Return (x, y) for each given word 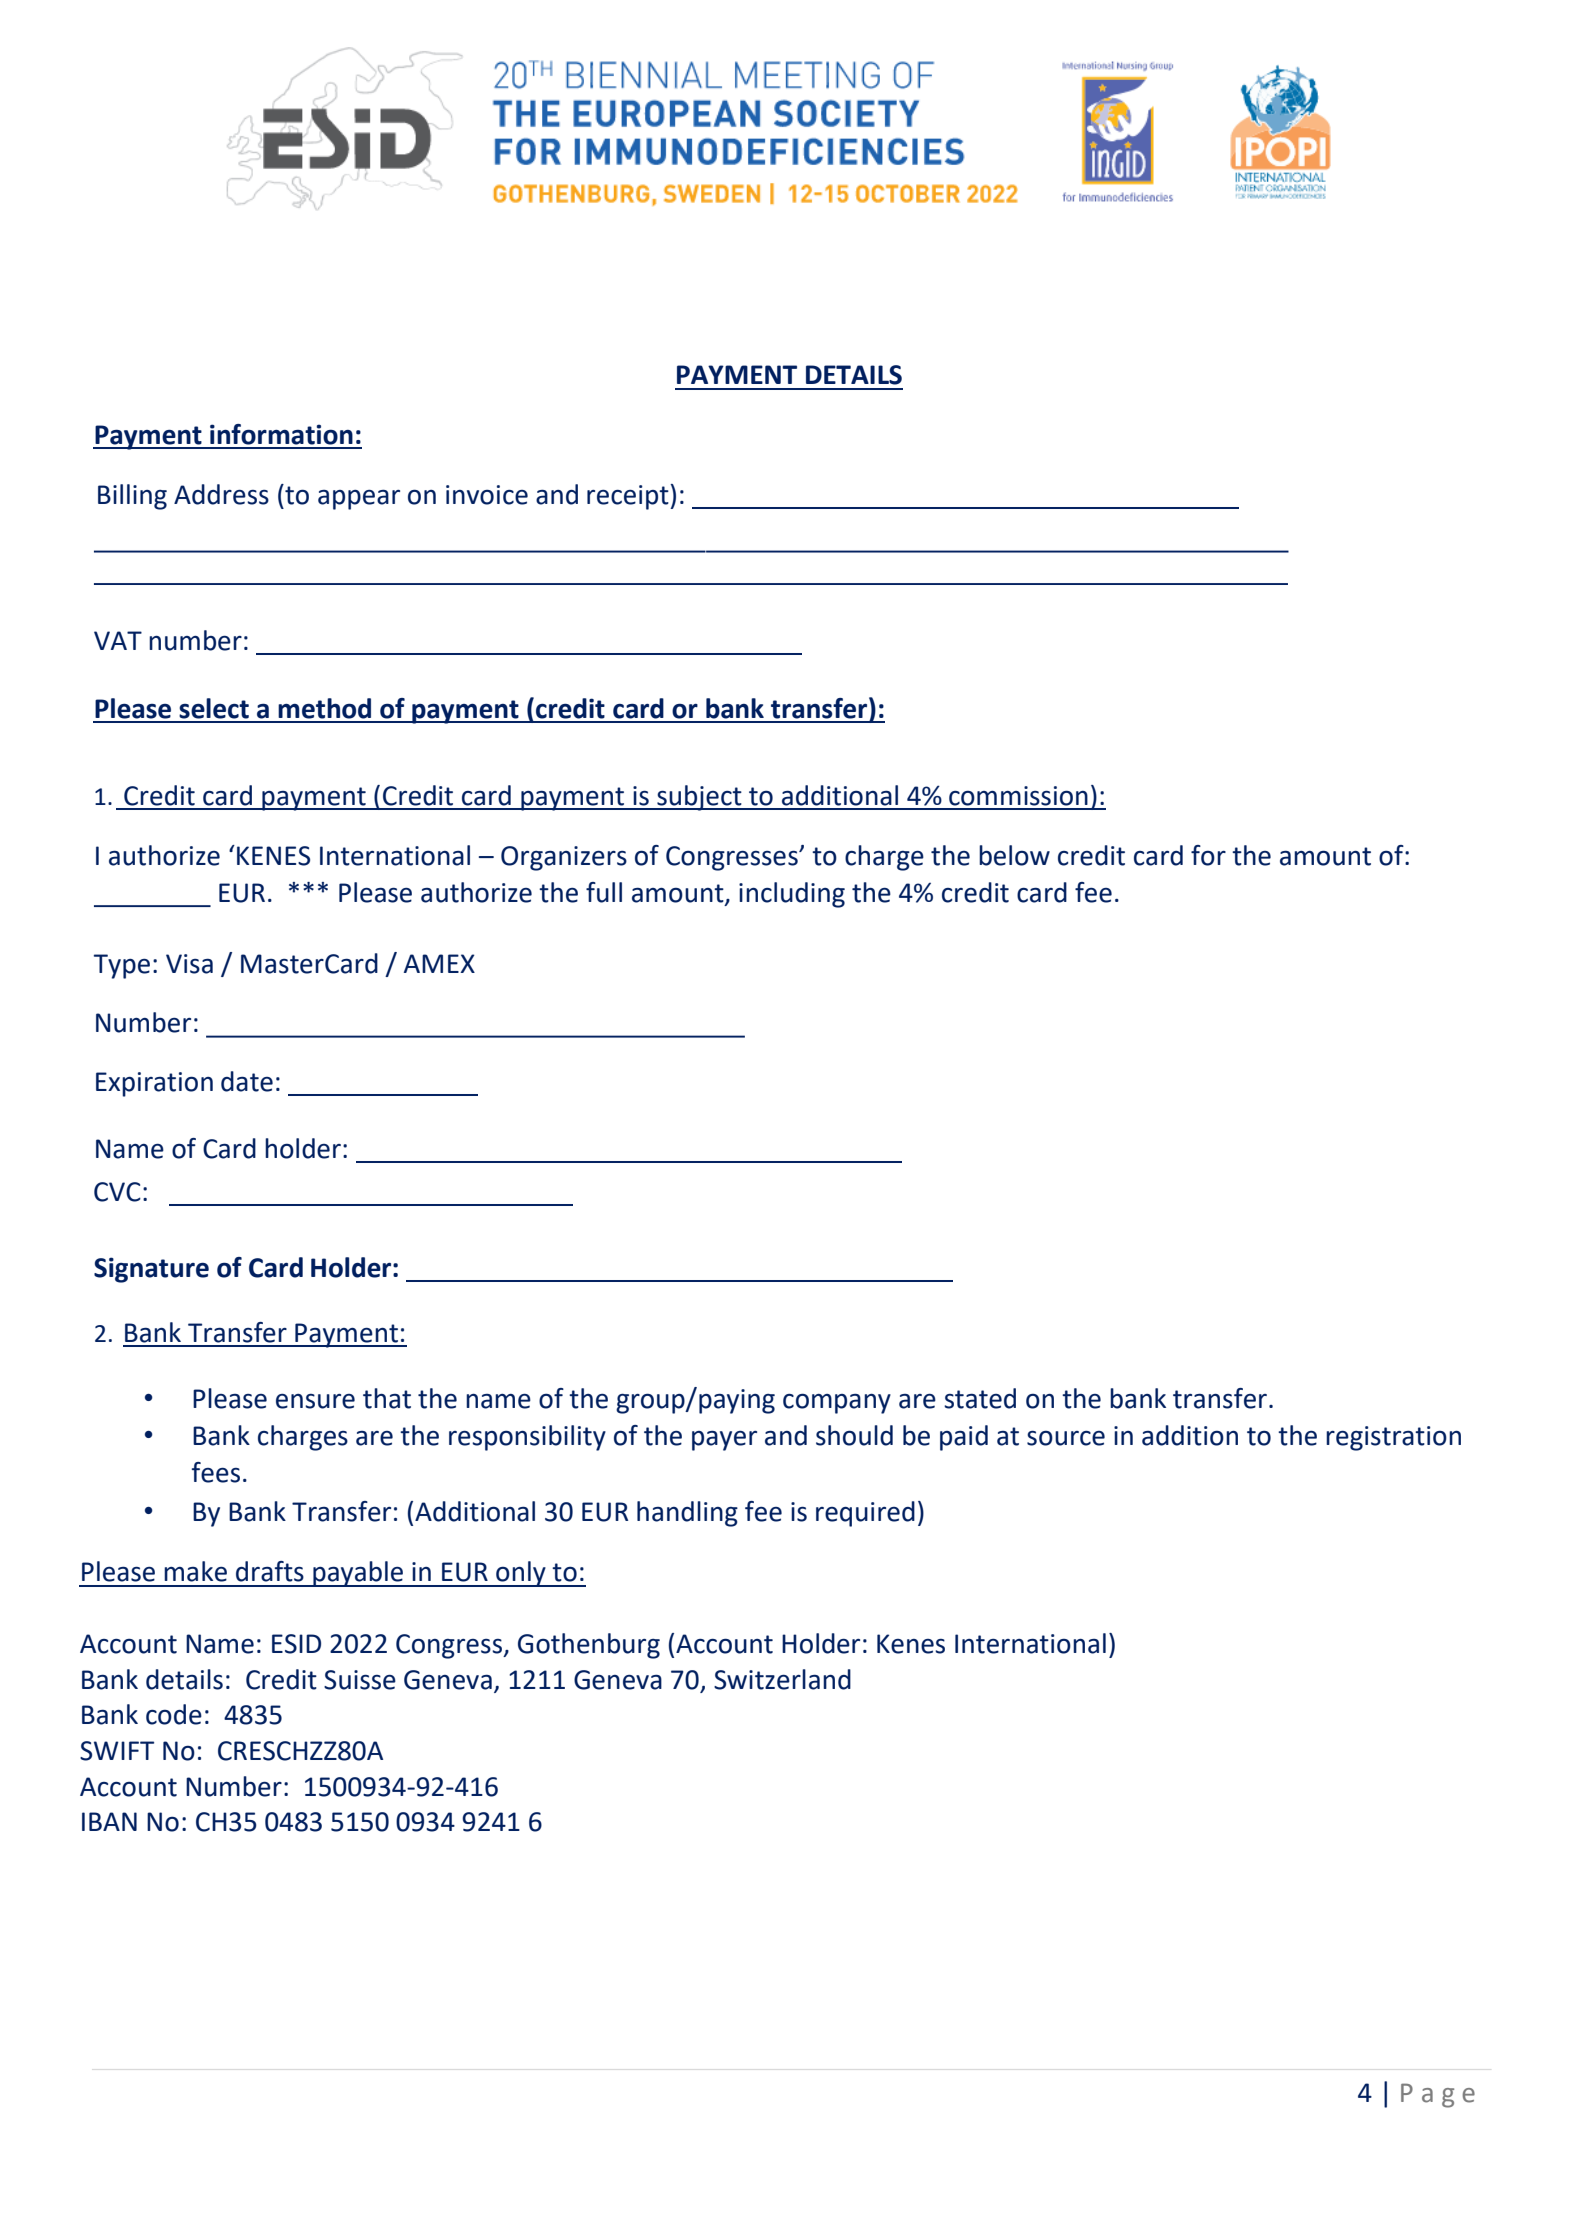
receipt (629, 497)
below (1014, 855)
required (865, 1514)
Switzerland (782, 1679)
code (174, 1714)
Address (221, 494)
